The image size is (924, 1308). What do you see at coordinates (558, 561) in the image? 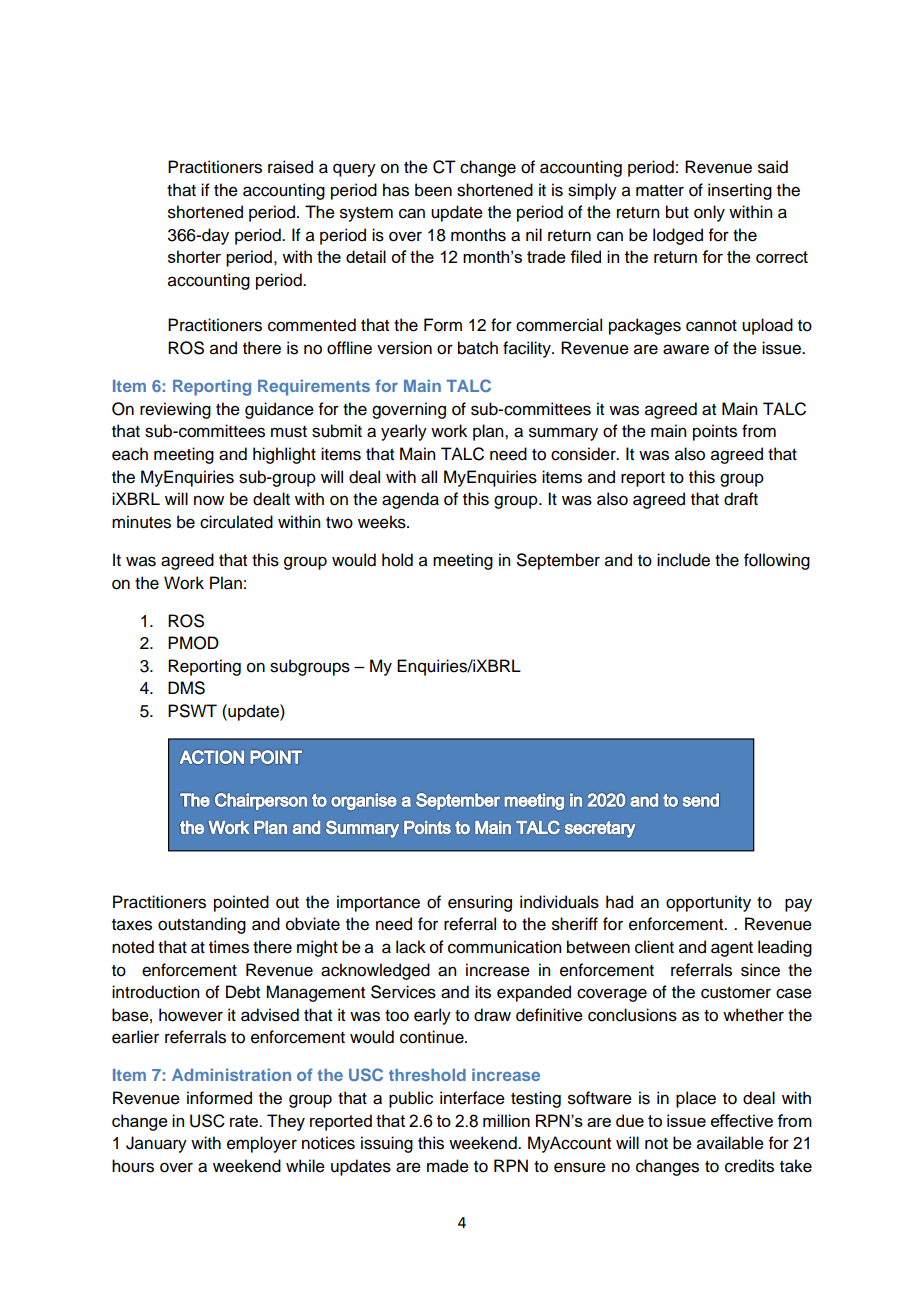
I see `September` at bounding box center [558, 561].
